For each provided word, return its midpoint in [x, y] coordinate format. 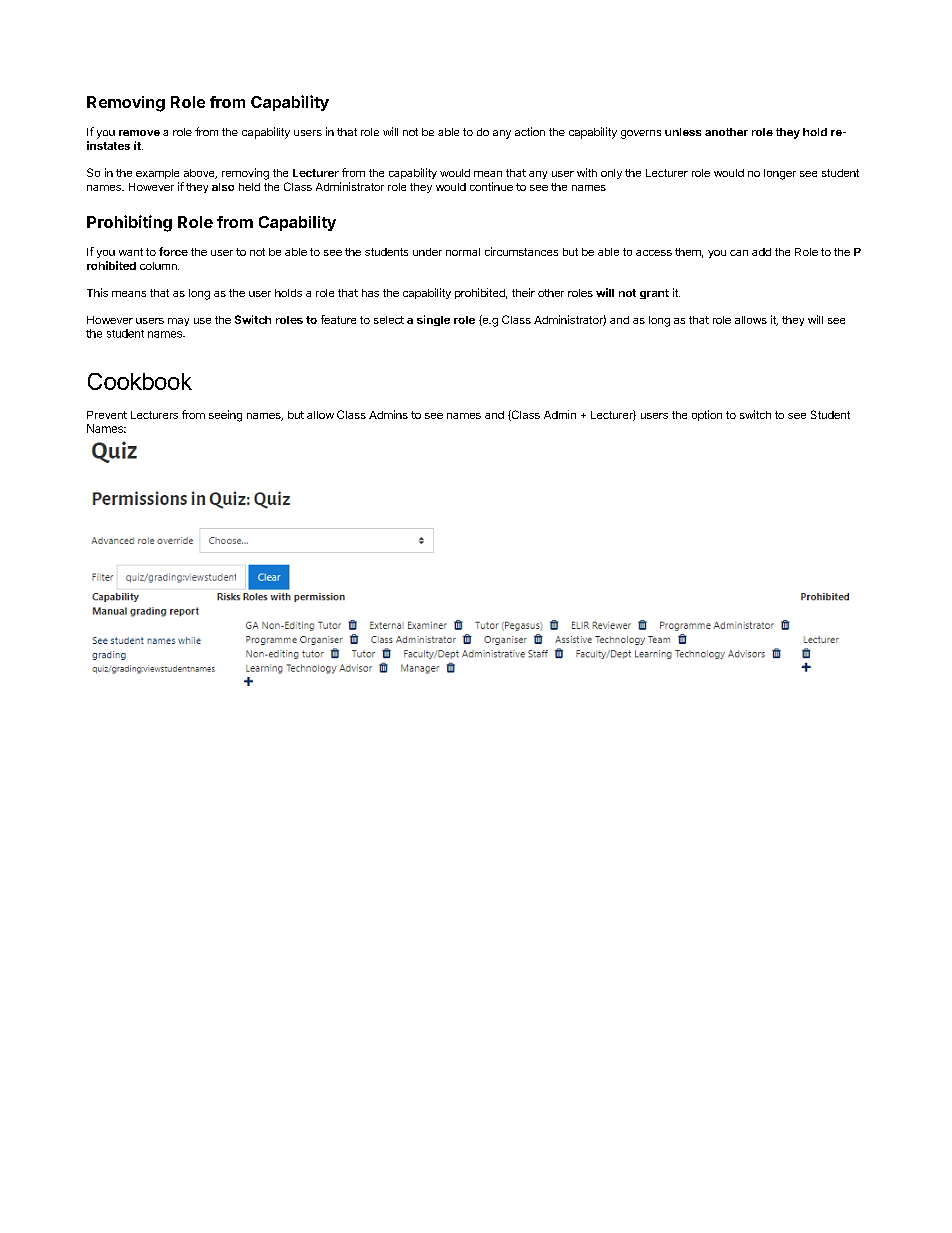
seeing [225, 416]
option [707, 415]
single [433, 320]
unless [683, 132]
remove [139, 133]
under [427, 252]
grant [654, 294]
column [159, 266]
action [530, 131]
